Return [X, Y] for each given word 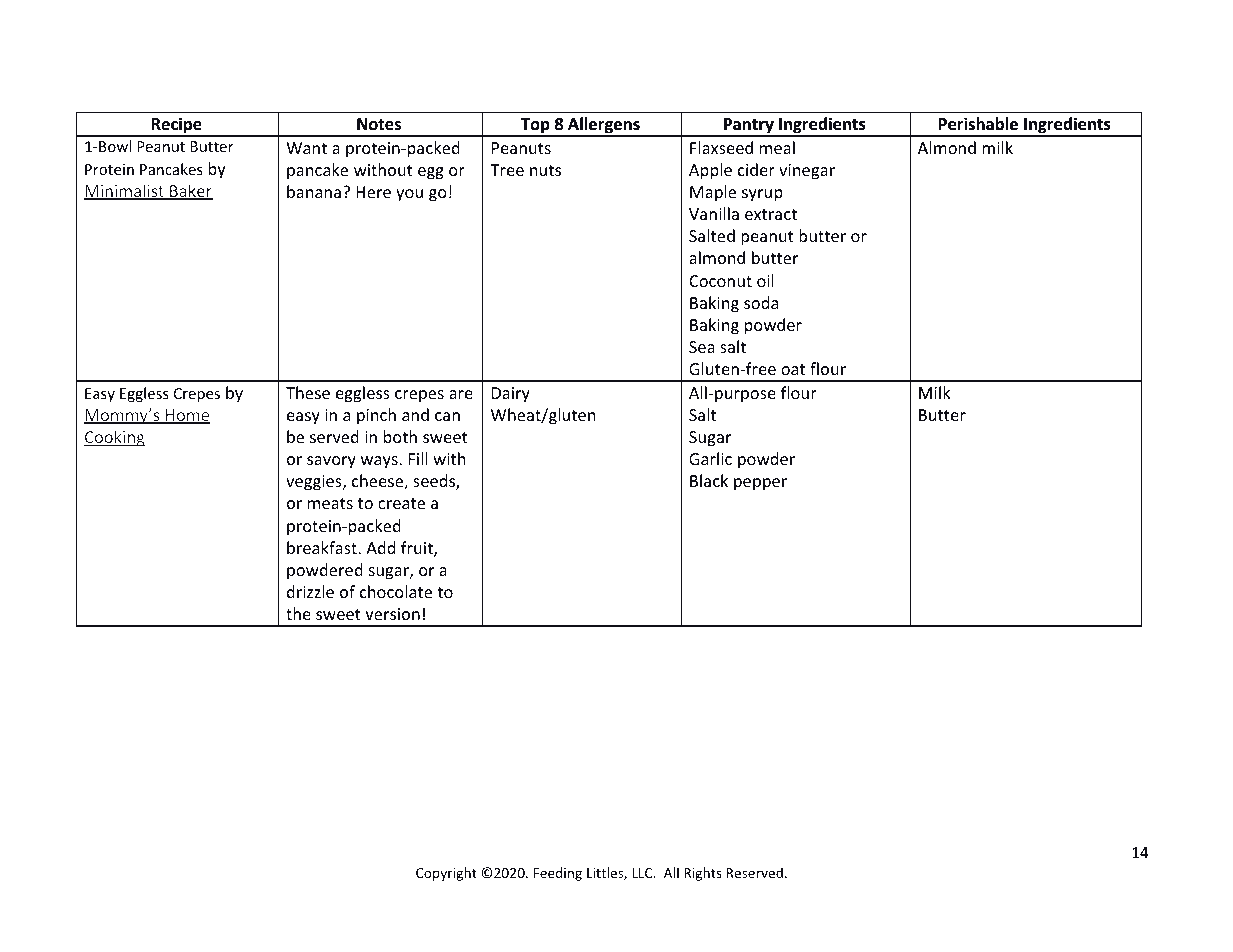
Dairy [511, 395]
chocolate [396, 591]
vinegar [807, 172]
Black [709, 480]
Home [186, 416]
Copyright [446, 874]
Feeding [558, 874]
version [392, 614]
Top [535, 127]
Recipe [176, 126]
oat [793, 369]
